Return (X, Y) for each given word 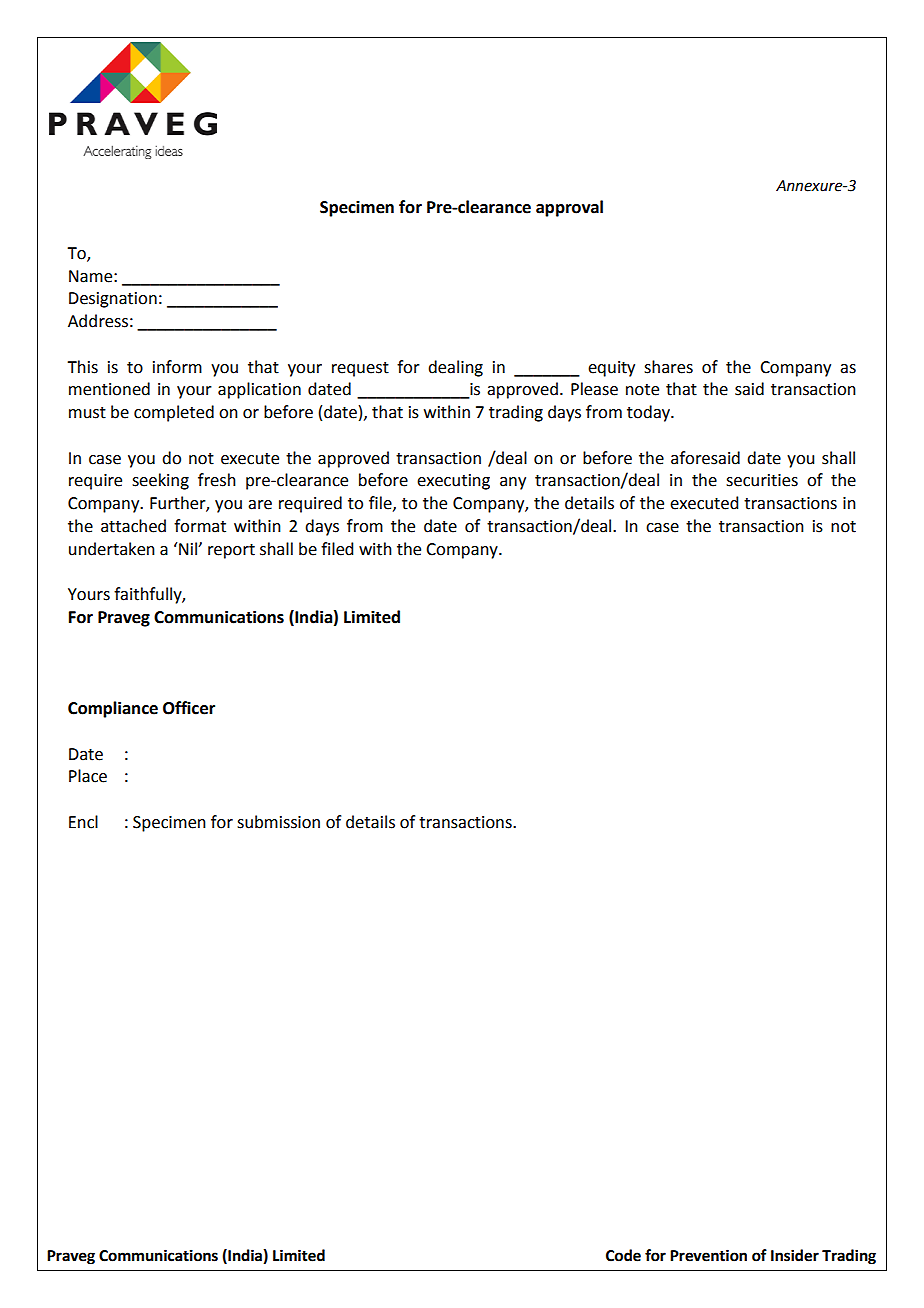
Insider (795, 1255)
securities (762, 480)
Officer (189, 708)
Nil (189, 548)
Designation (113, 300)
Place (88, 776)
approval (569, 208)
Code (623, 1255)
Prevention (708, 1255)
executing (453, 482)
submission (278, 822)
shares (668, 367)
